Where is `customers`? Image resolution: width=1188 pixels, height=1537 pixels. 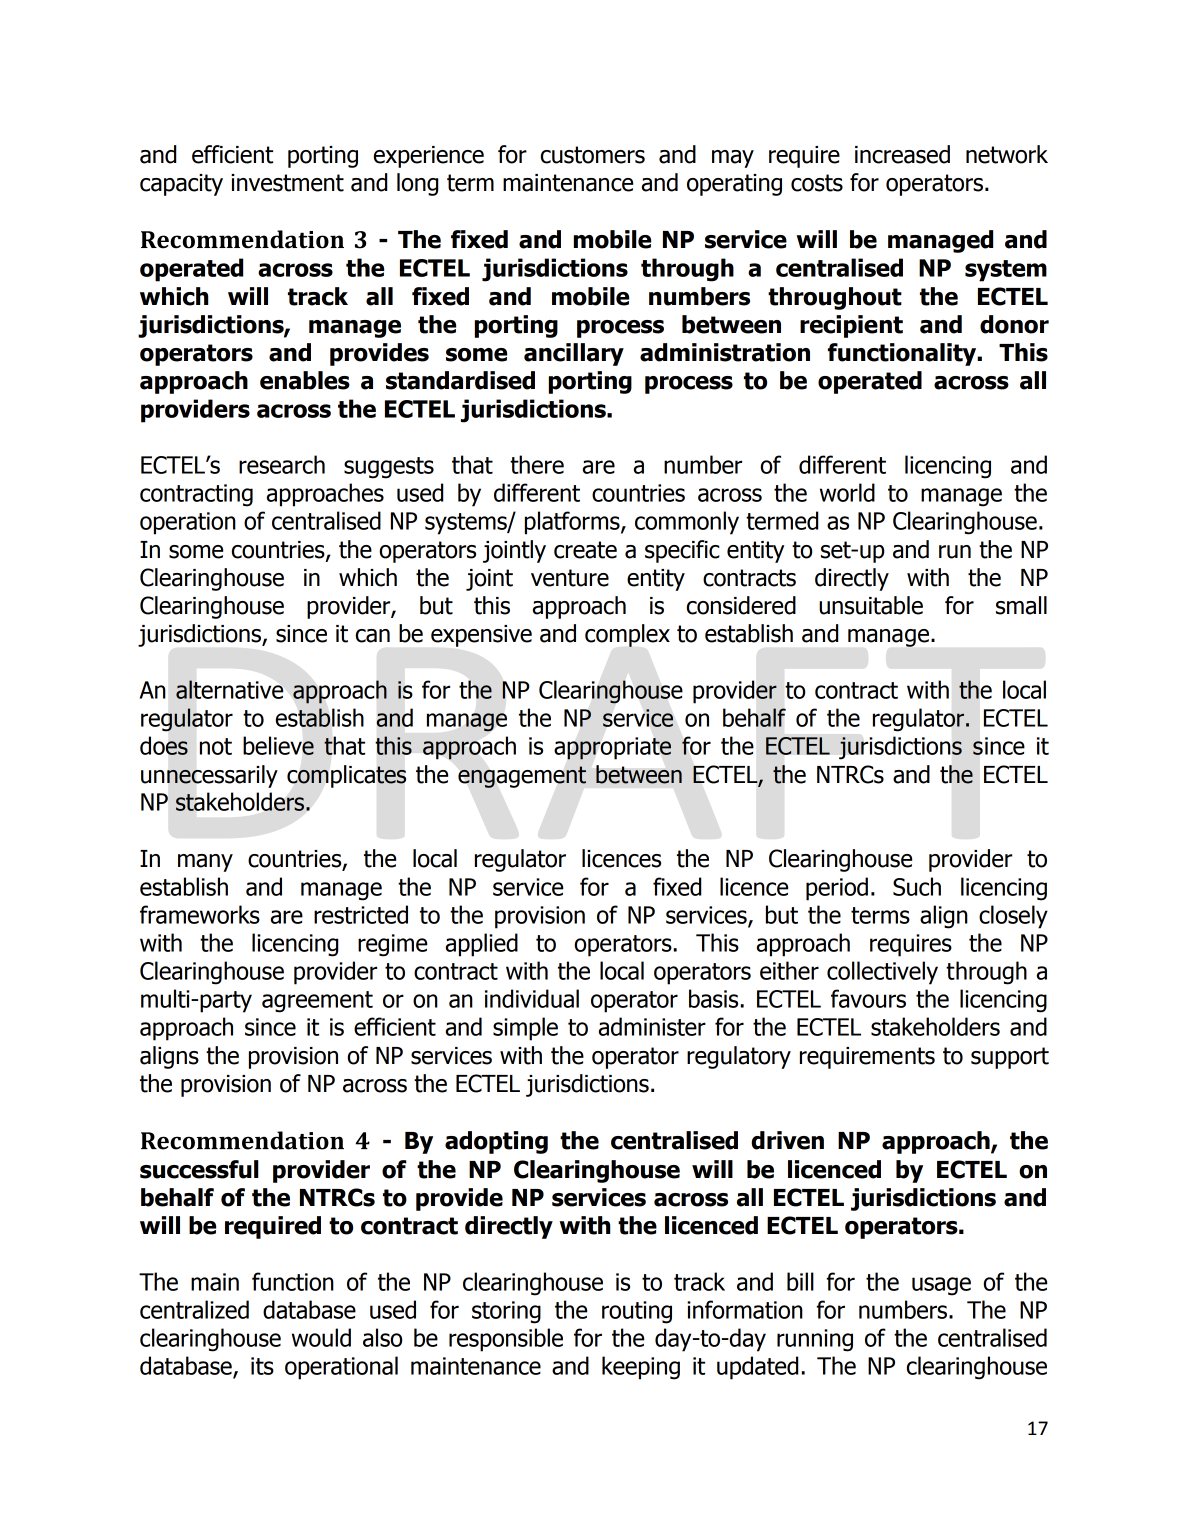
customers is located at coordinates (593, 155).
